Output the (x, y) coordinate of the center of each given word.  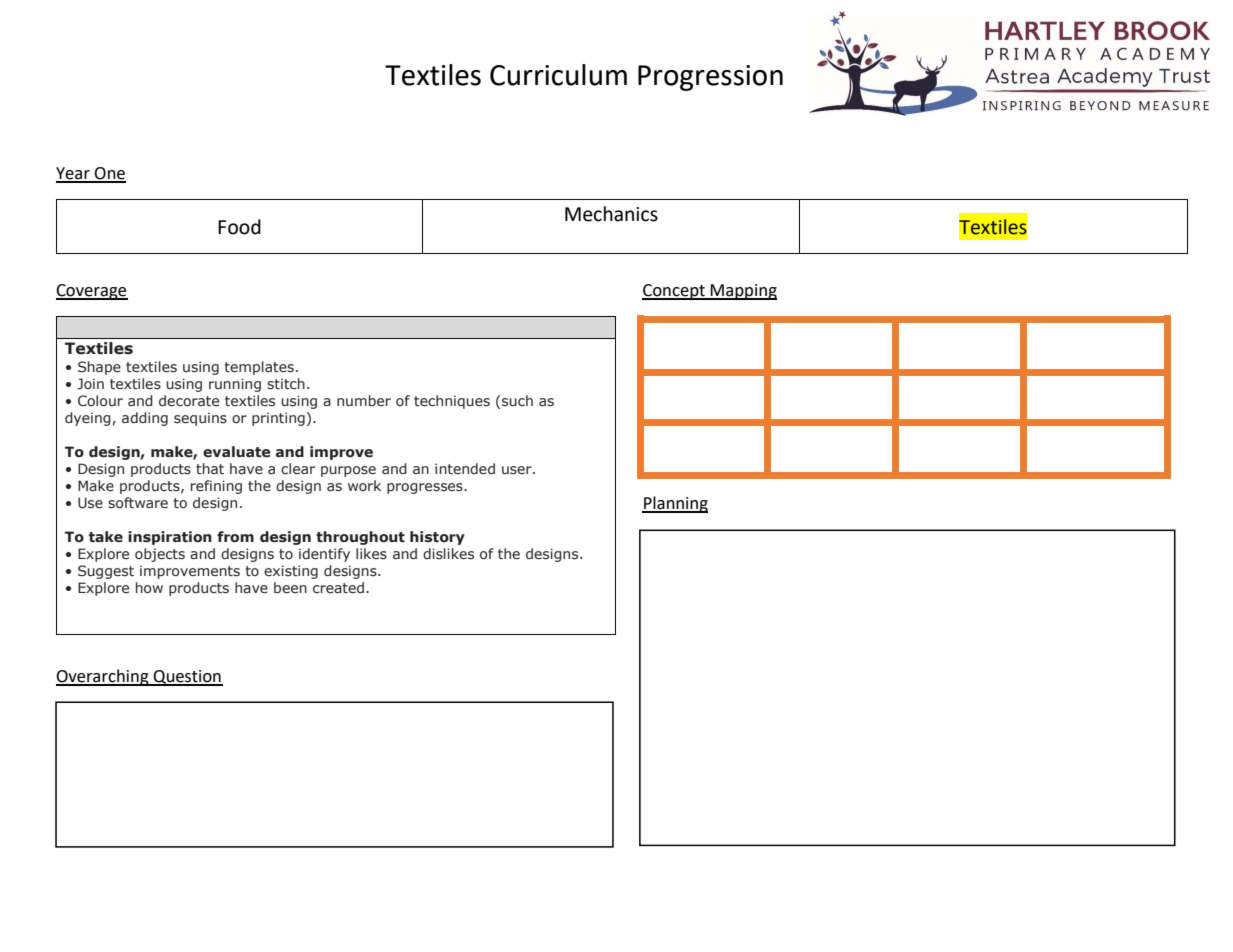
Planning (675, 504)
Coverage (92, 292)
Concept (674, 292)
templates (259, 368)
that (210, 469)
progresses (426, 488)
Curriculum (558, 75)
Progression (710, 78)
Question (187, 678)
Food (239, 227)
